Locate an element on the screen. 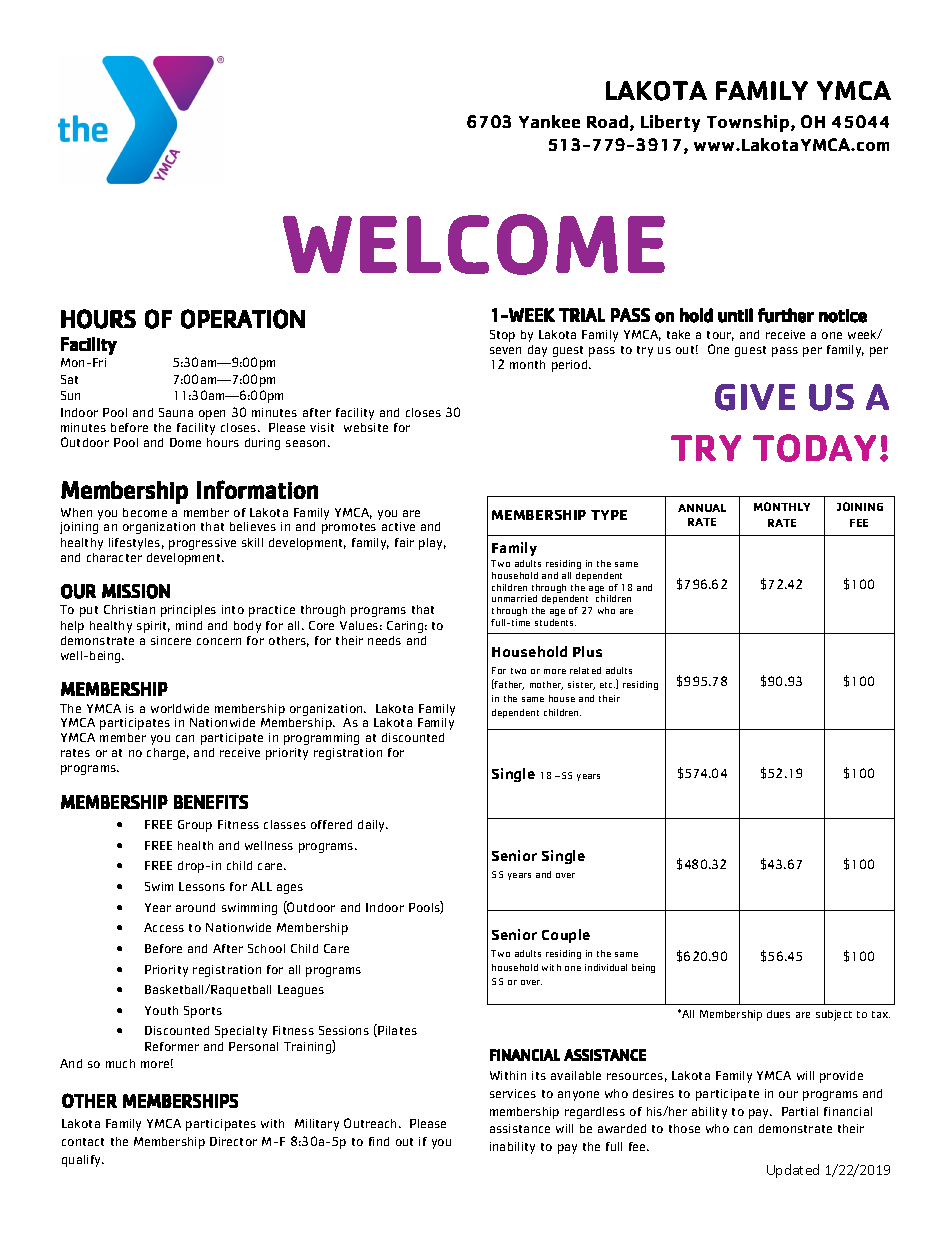 Image resolution: width=952 pixels, height=1233 pixels. Director is located at coordinates (233, 1141).
